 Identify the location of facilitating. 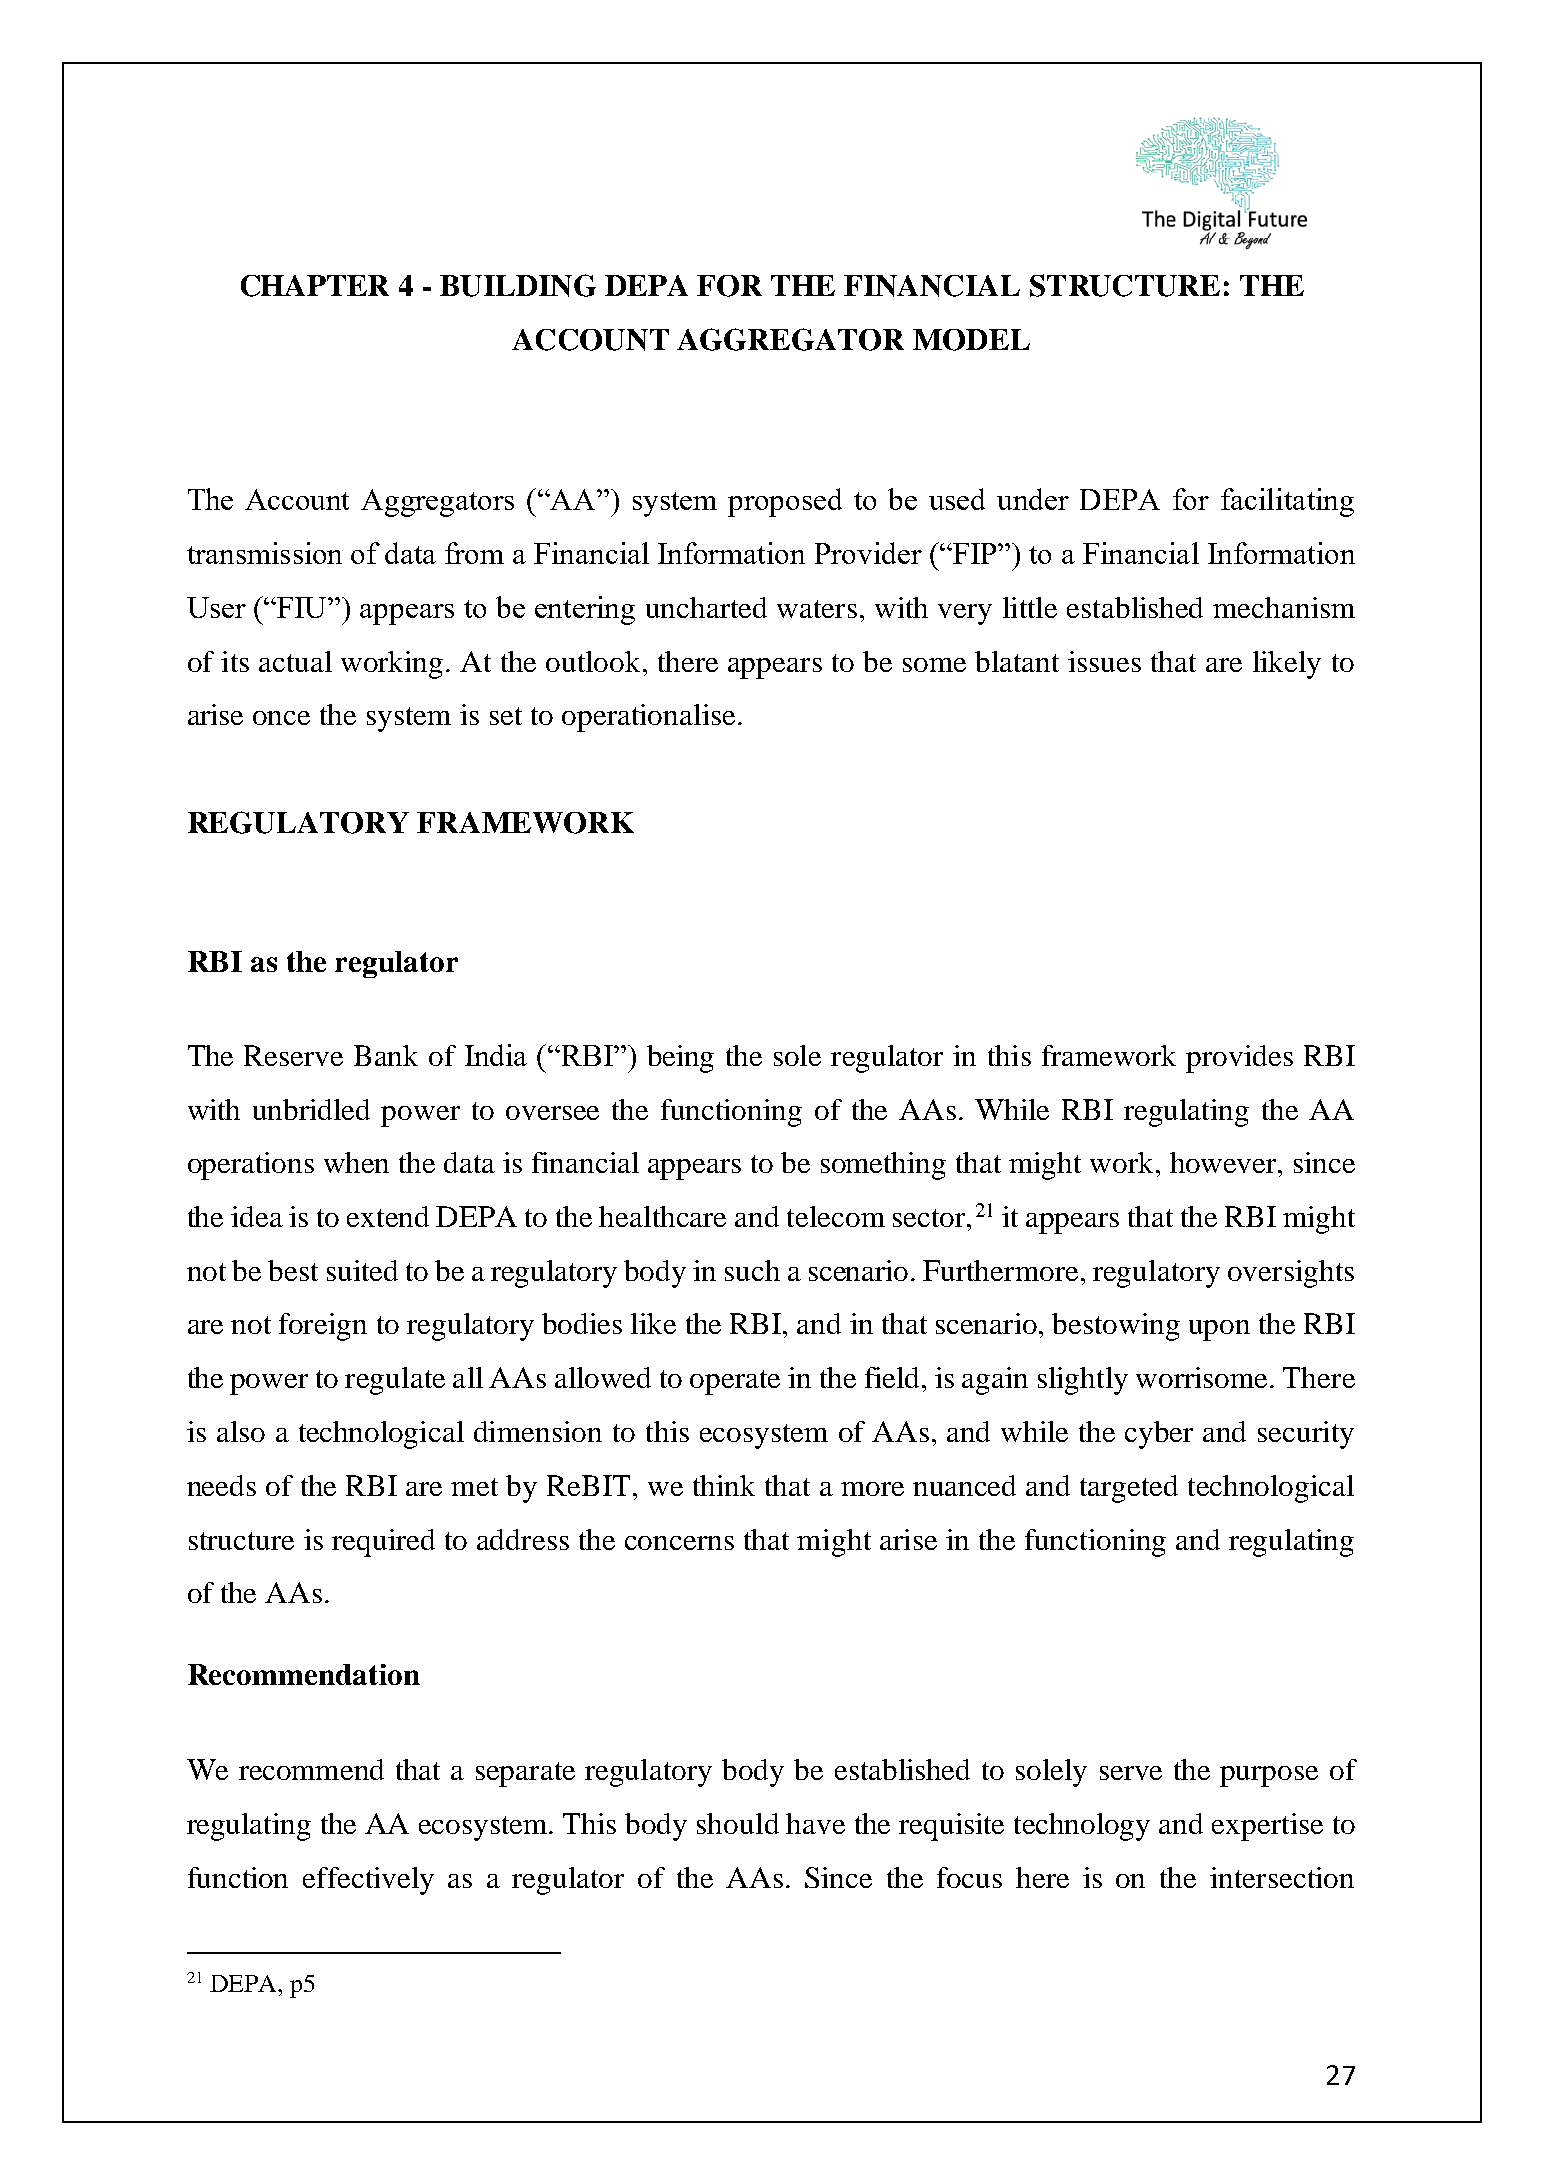
(1287, 502).
